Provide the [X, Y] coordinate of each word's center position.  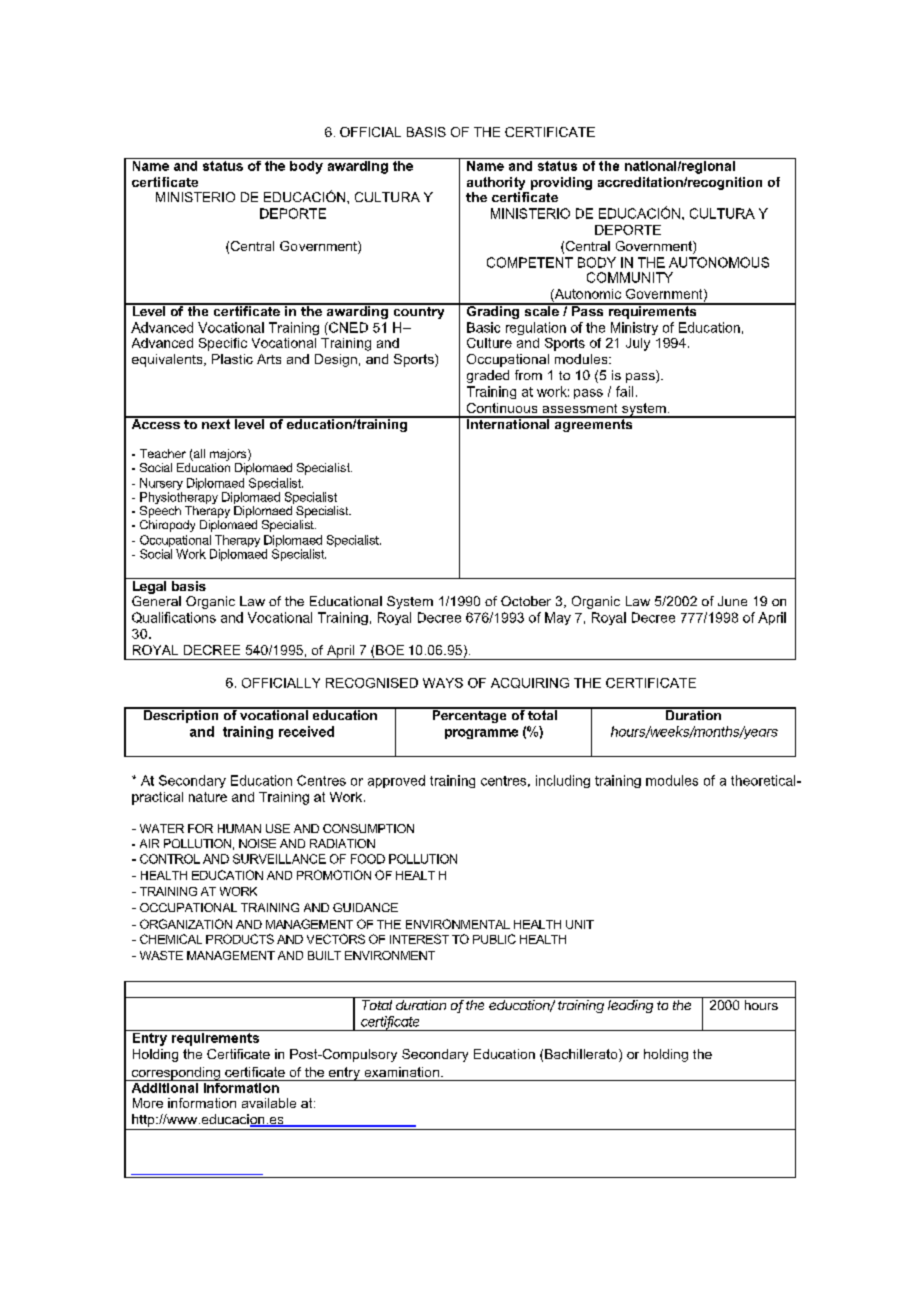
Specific [223, 344]
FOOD [368, 859]
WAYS [443, 683]
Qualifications [174, 617]
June [732, 601]
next [216, 423]
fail [624, 391]
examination [402, 1072]
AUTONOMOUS [719, 262]
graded [488, 376]
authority [496, 183]
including [563, 781]
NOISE [257, 843]
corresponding [175, 1074]
